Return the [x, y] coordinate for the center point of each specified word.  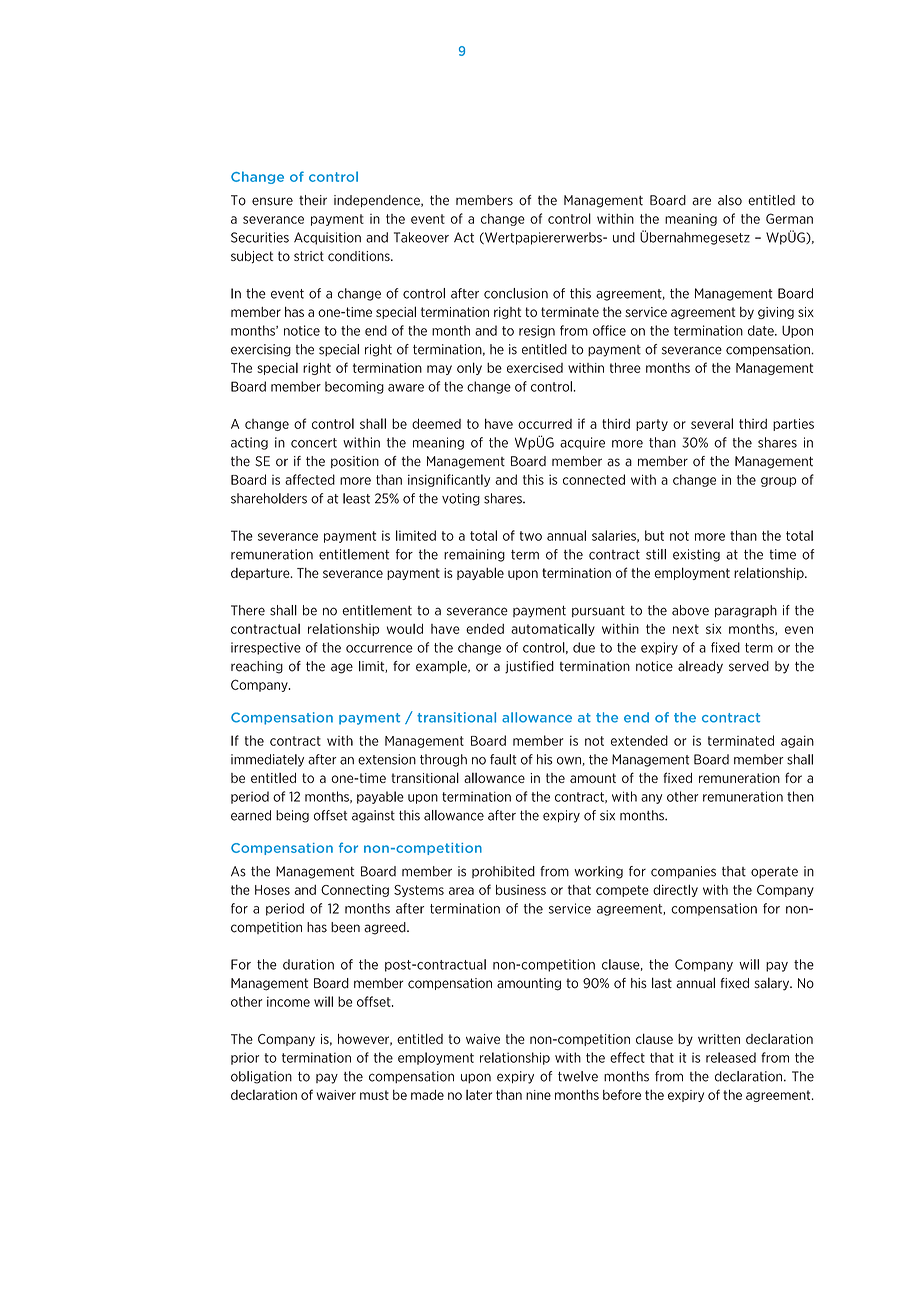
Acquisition [327, 238]
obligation [261, 1077]
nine [538, 1095]
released [731, 1057]
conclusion [516, 293]
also [730, 200]
